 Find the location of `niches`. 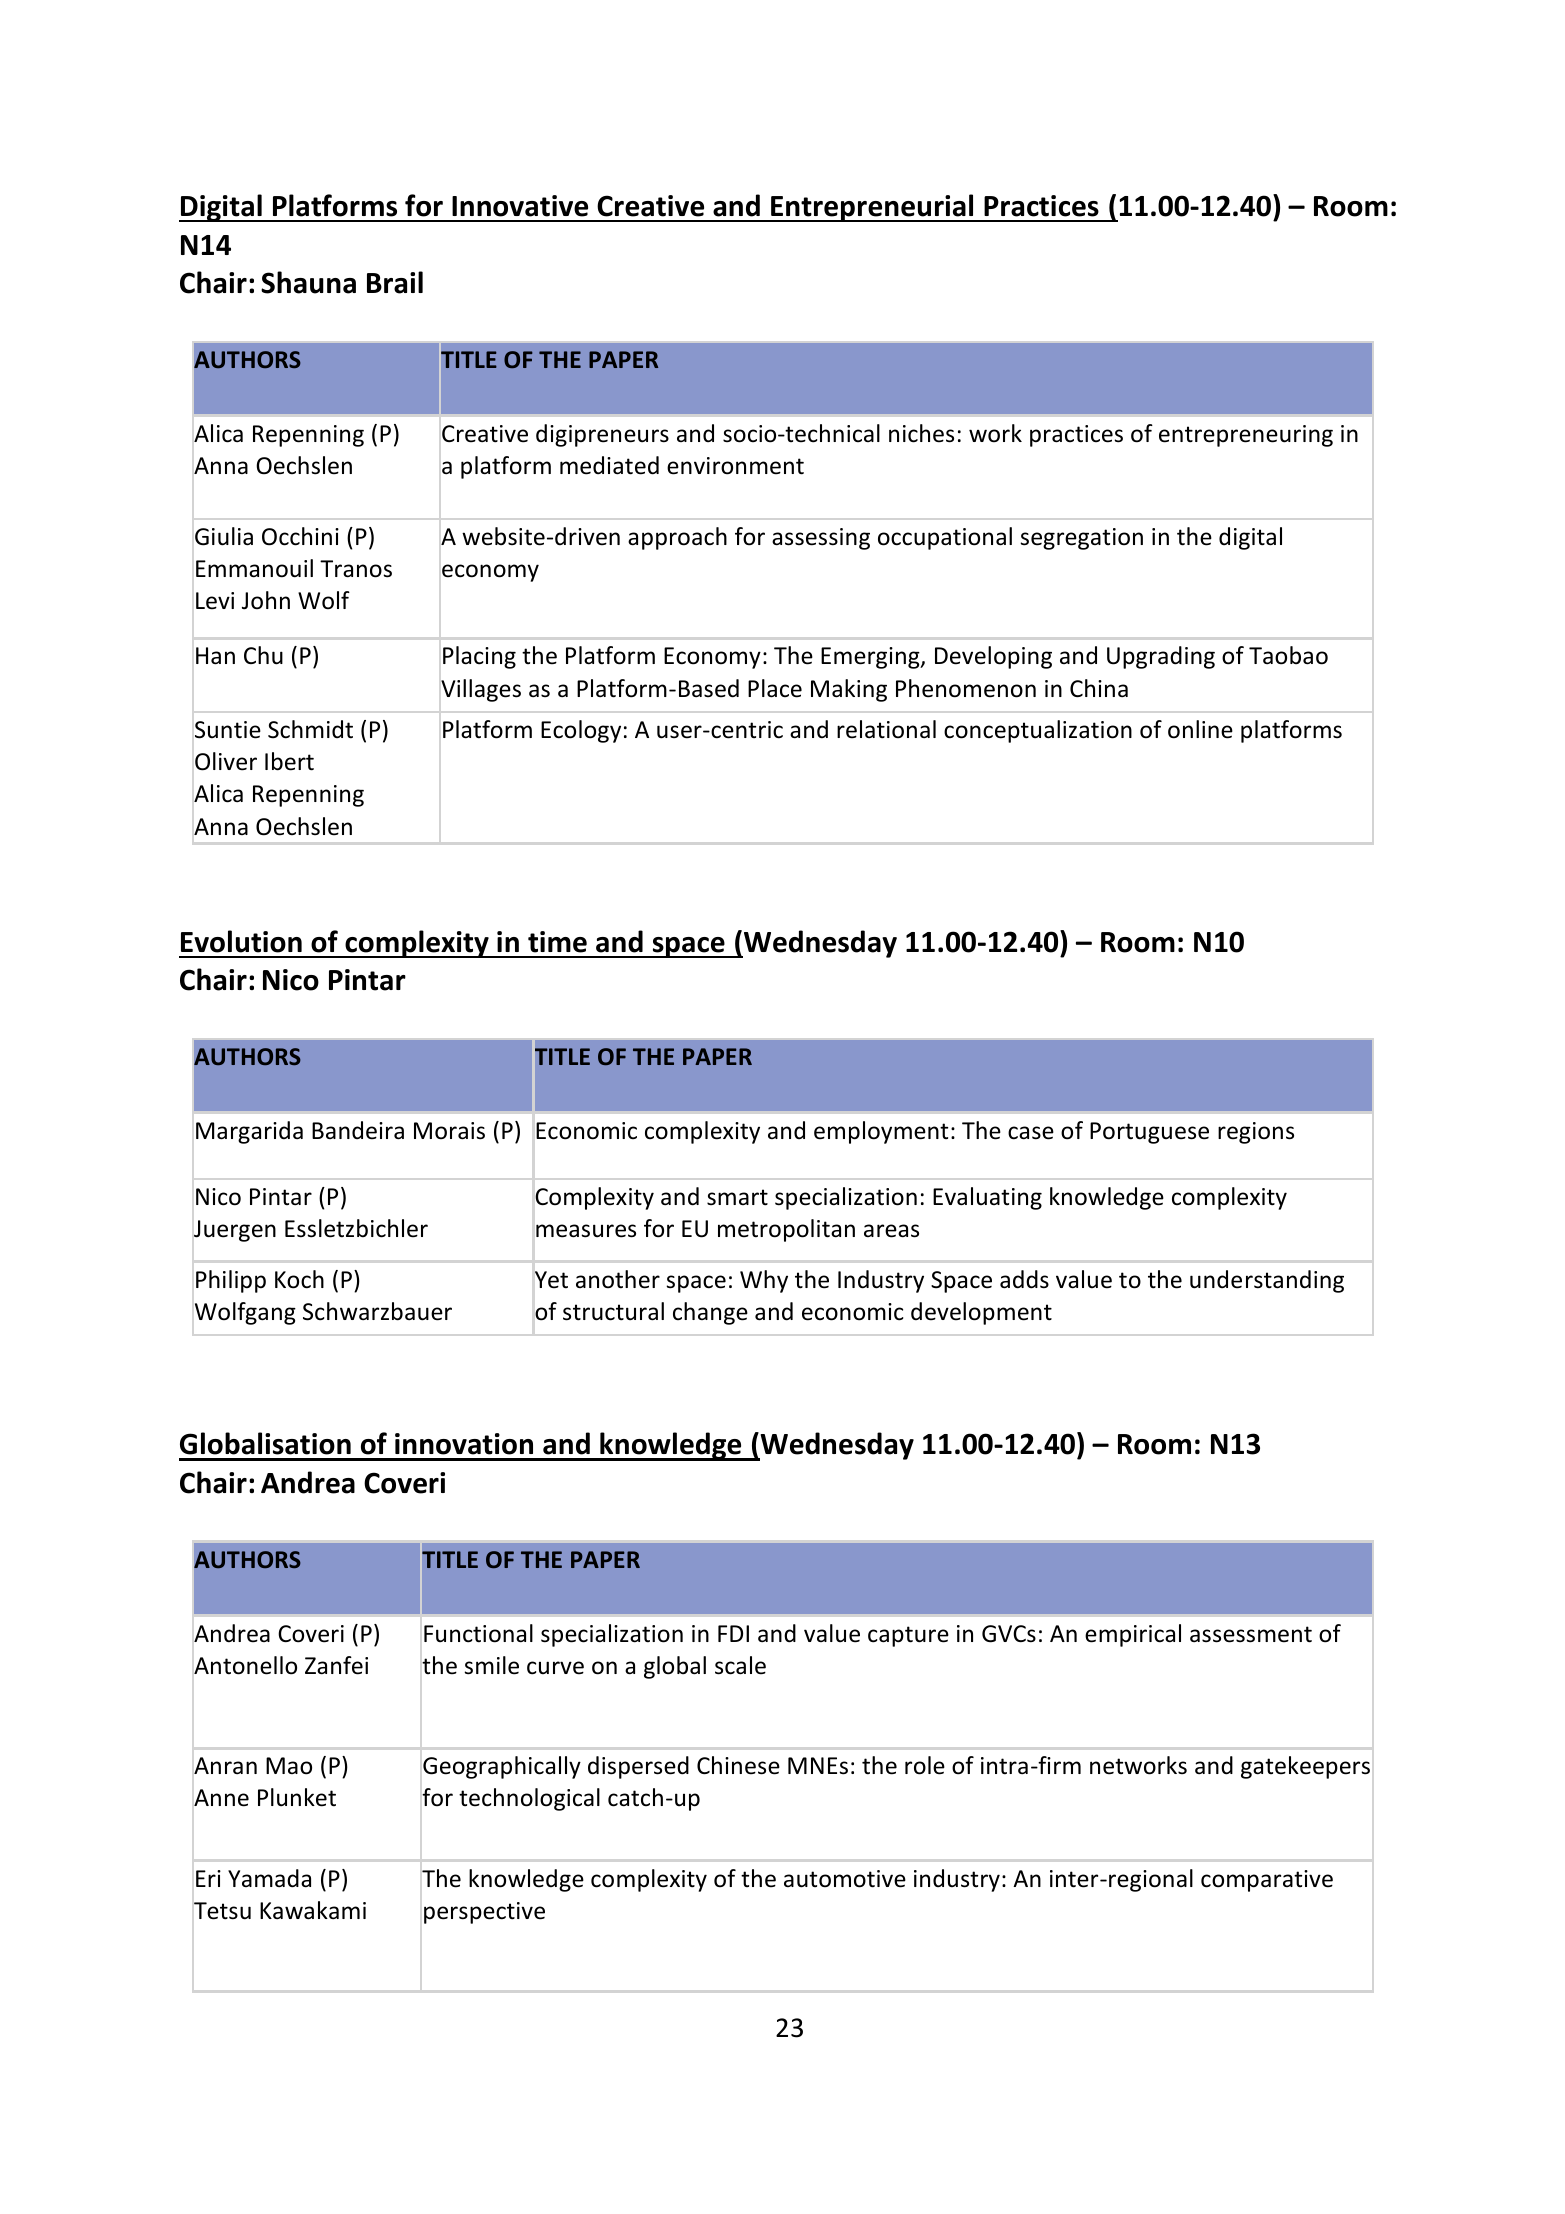

niches is located at coordinates (921, 433).
